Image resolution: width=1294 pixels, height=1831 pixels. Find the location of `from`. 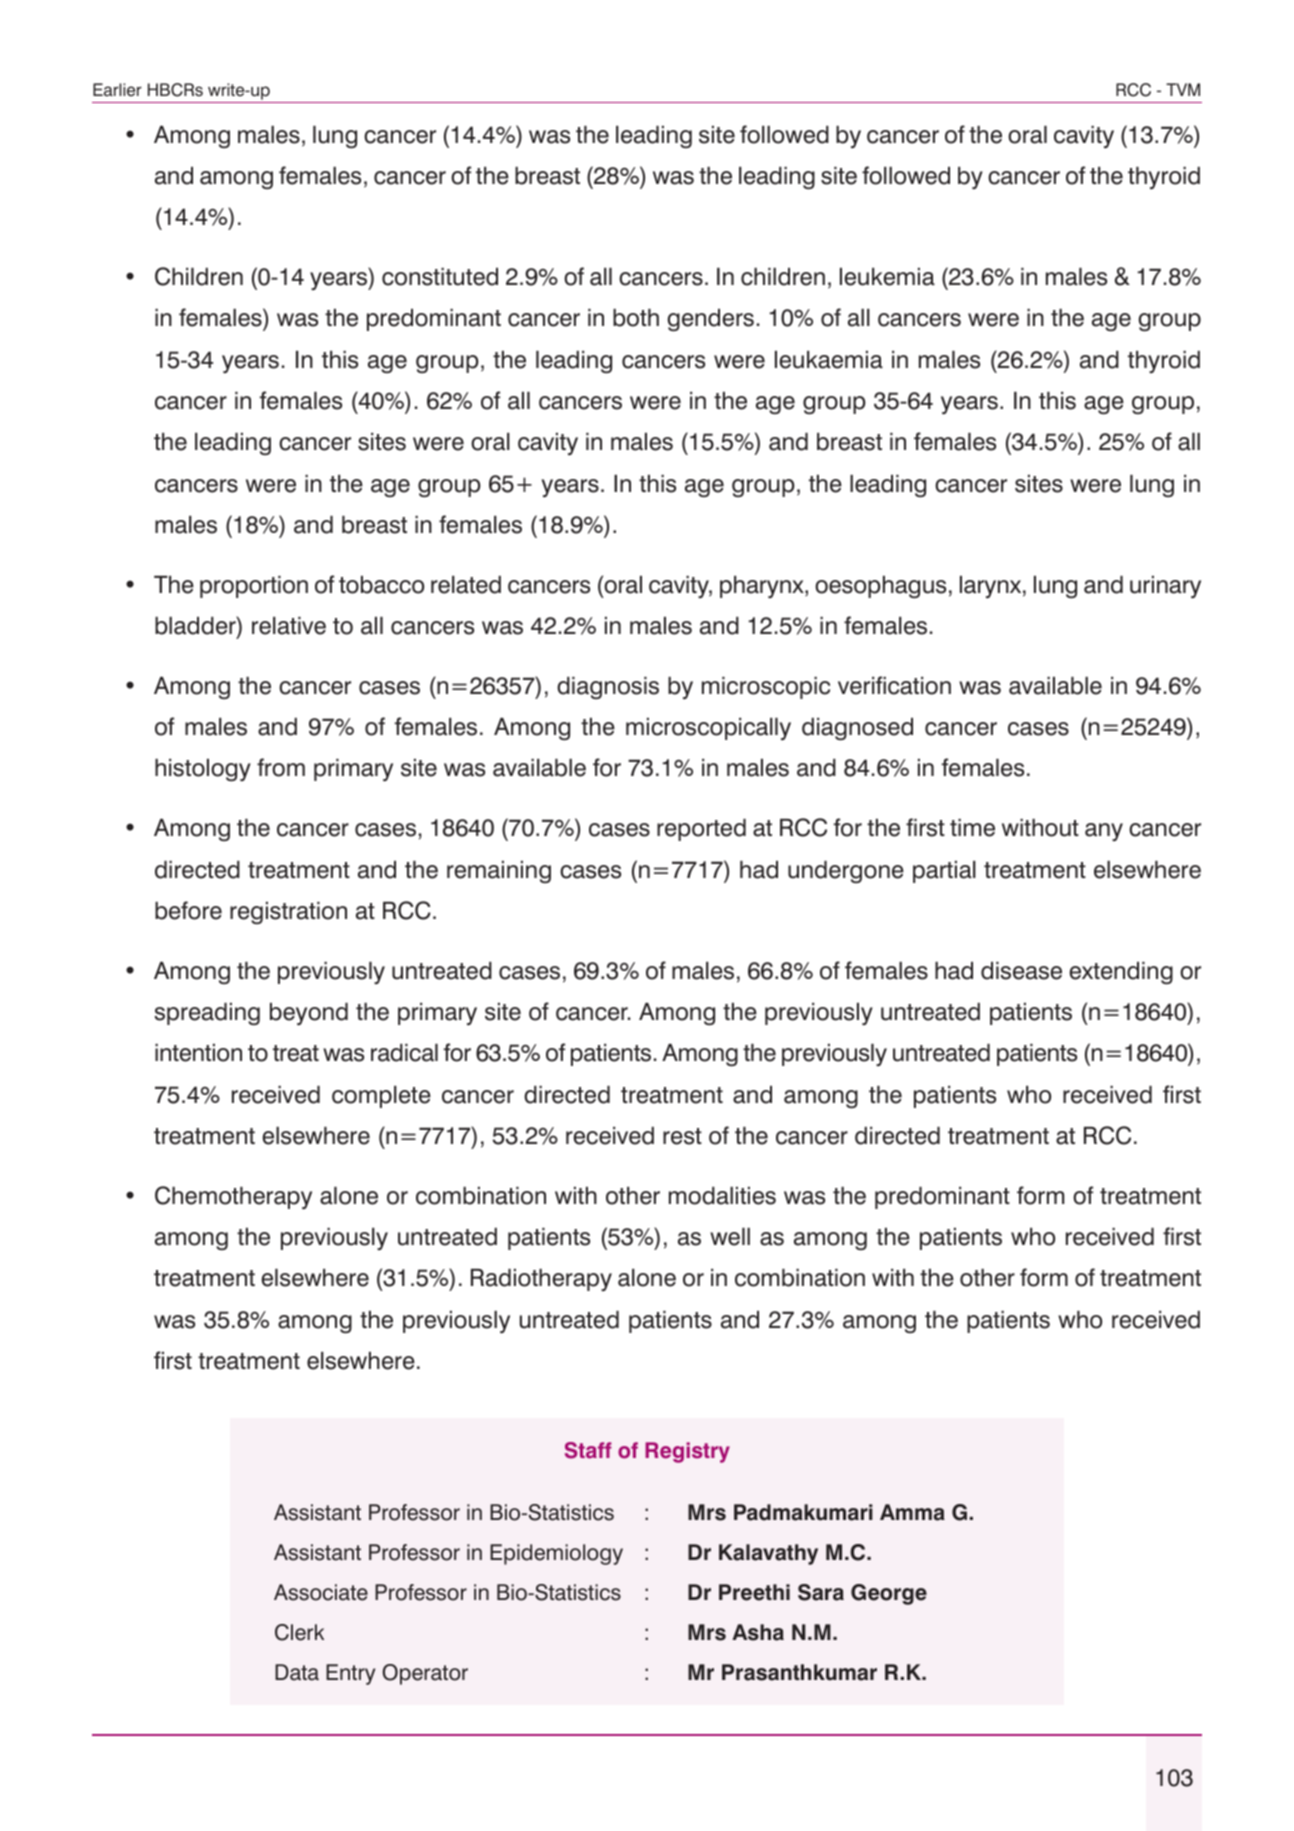

from is located at coordinates (281, 767).
